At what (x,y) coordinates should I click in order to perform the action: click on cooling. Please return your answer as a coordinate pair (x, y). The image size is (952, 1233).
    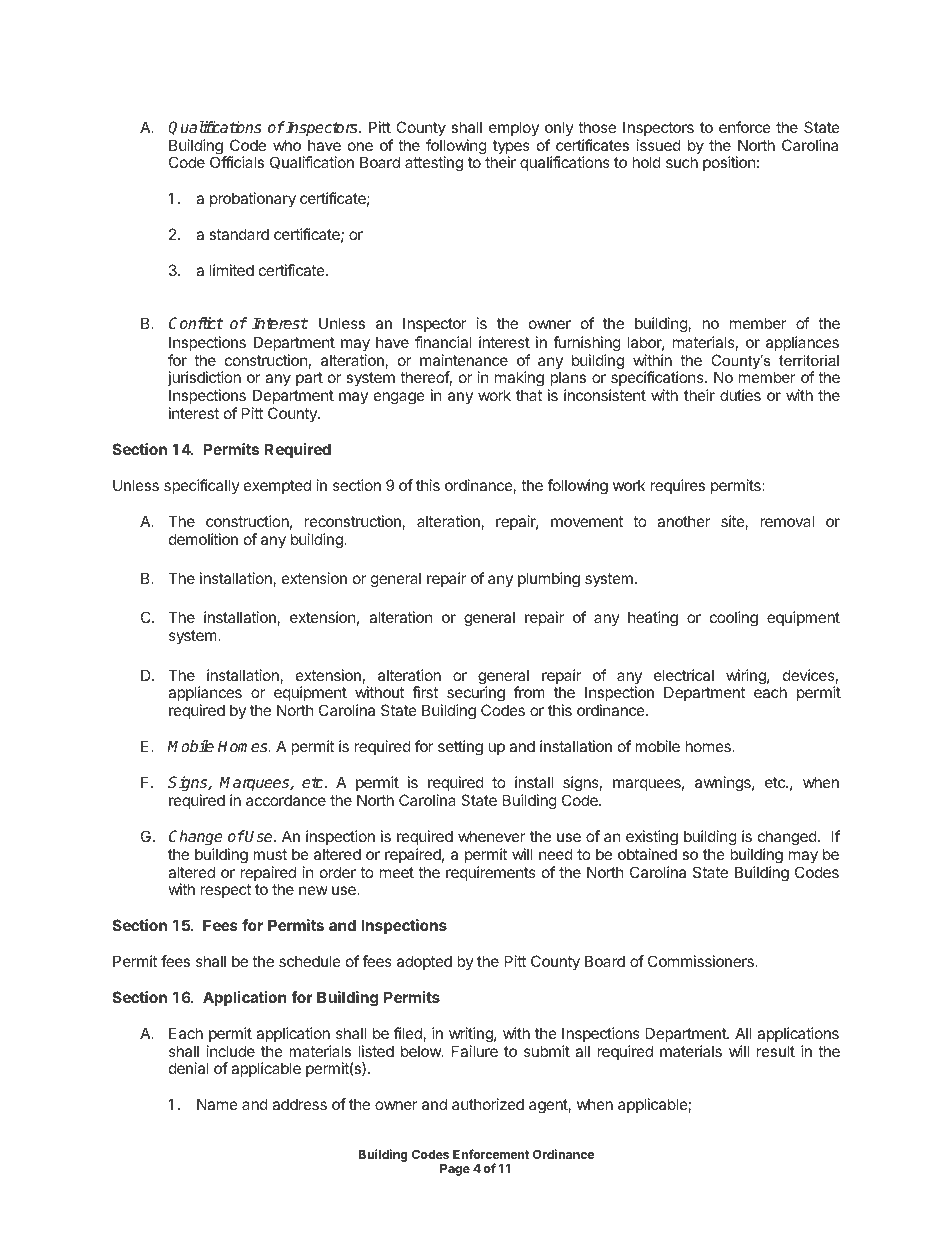
    Looking at the image, I should click on (734, 619).
